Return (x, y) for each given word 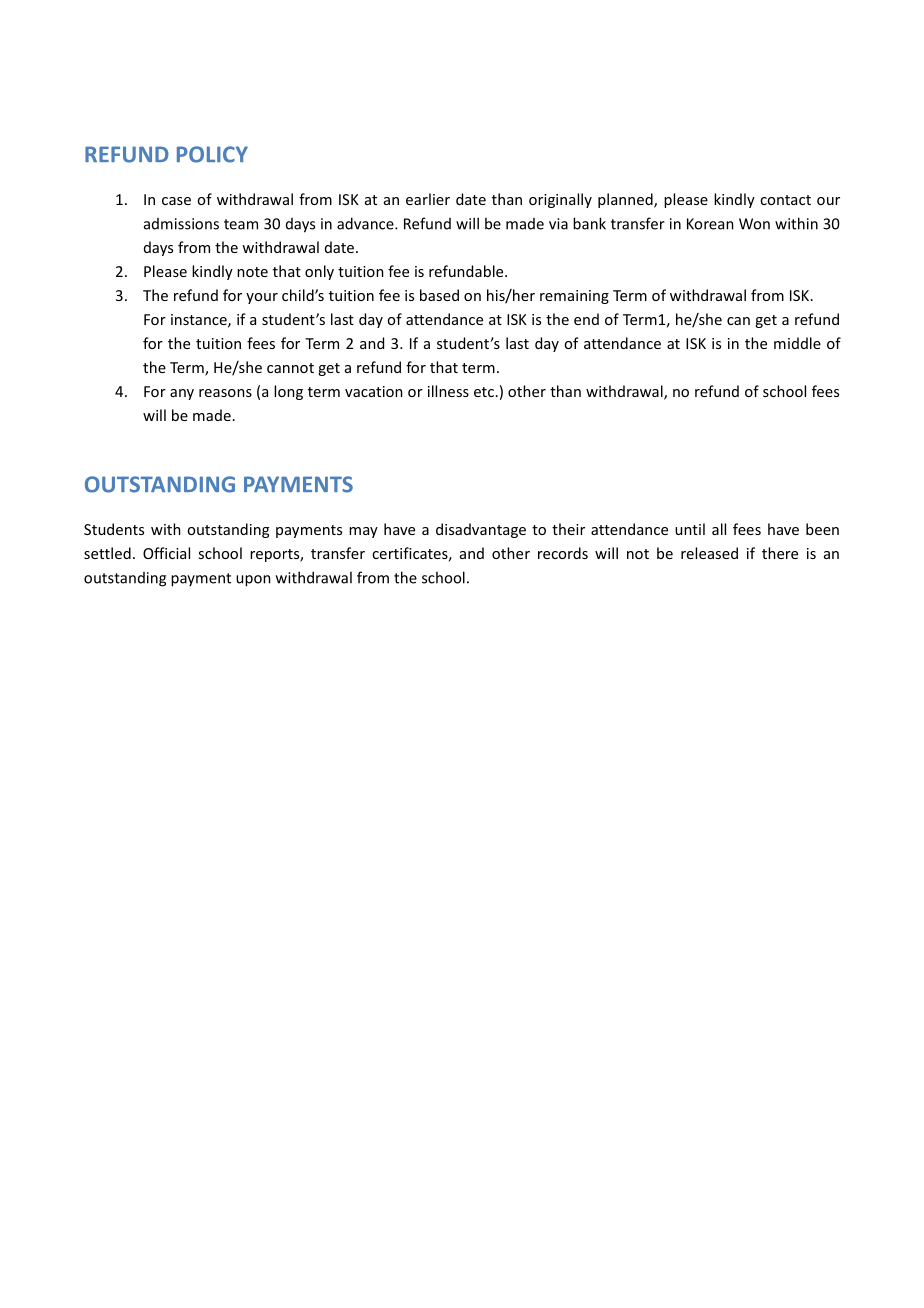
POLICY (212, 154)
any (182, 394)
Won (754, 224)
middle (797, 343)
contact (785, 200)
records (563, 553)
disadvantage (481, 530)
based (439, 295)
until (690, 529)
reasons (225, 393)
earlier (428, 199)
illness (448, 391)
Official (166, 553)
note (252, 272)
